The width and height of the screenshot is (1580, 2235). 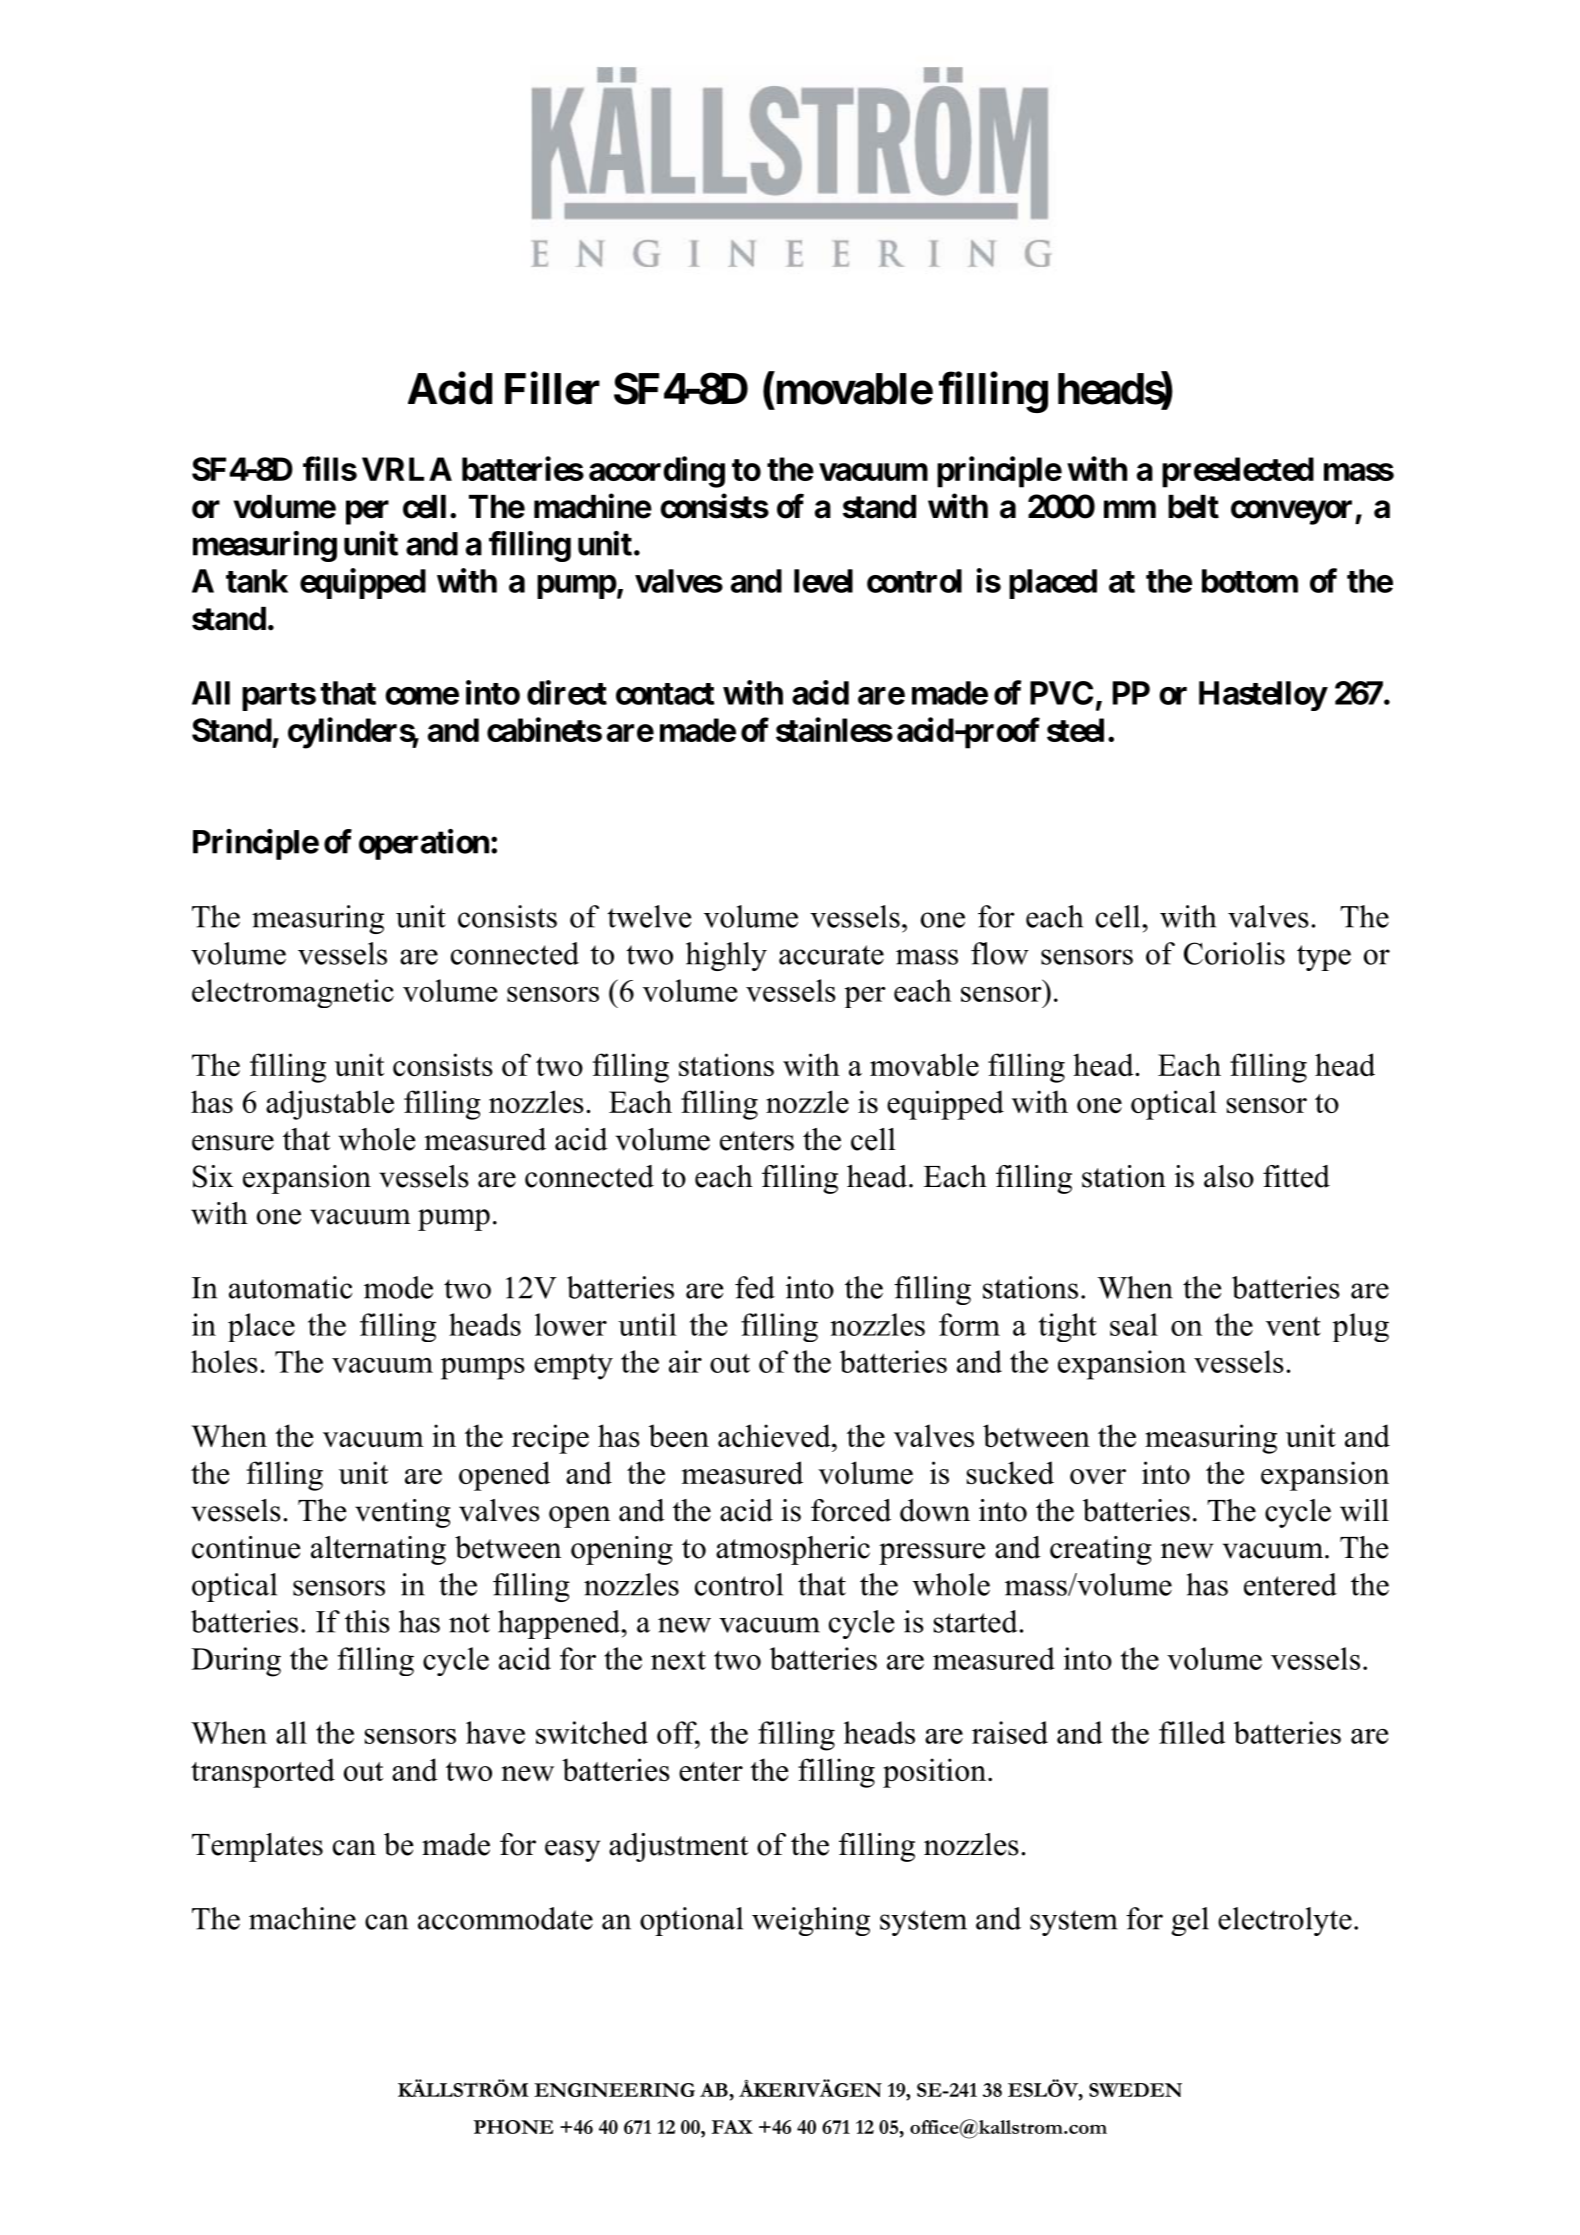 I want to click on creating, so click(x=1101, y=1550).
